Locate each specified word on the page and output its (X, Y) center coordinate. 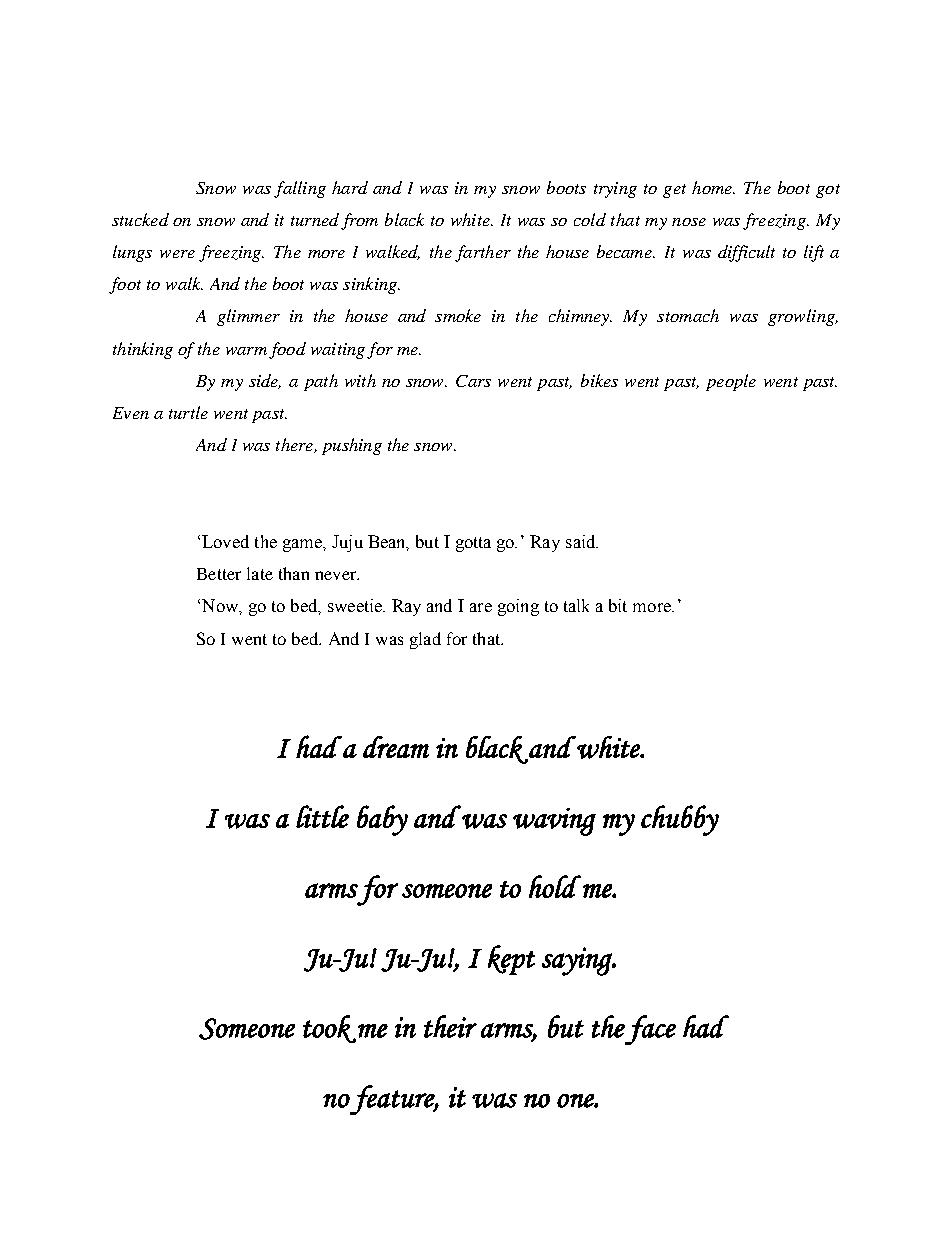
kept (511, 960)
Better (219, 574)
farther (483, 253)
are (481, 607)
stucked (140, 219)
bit (618, 605)
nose (689, 222)
